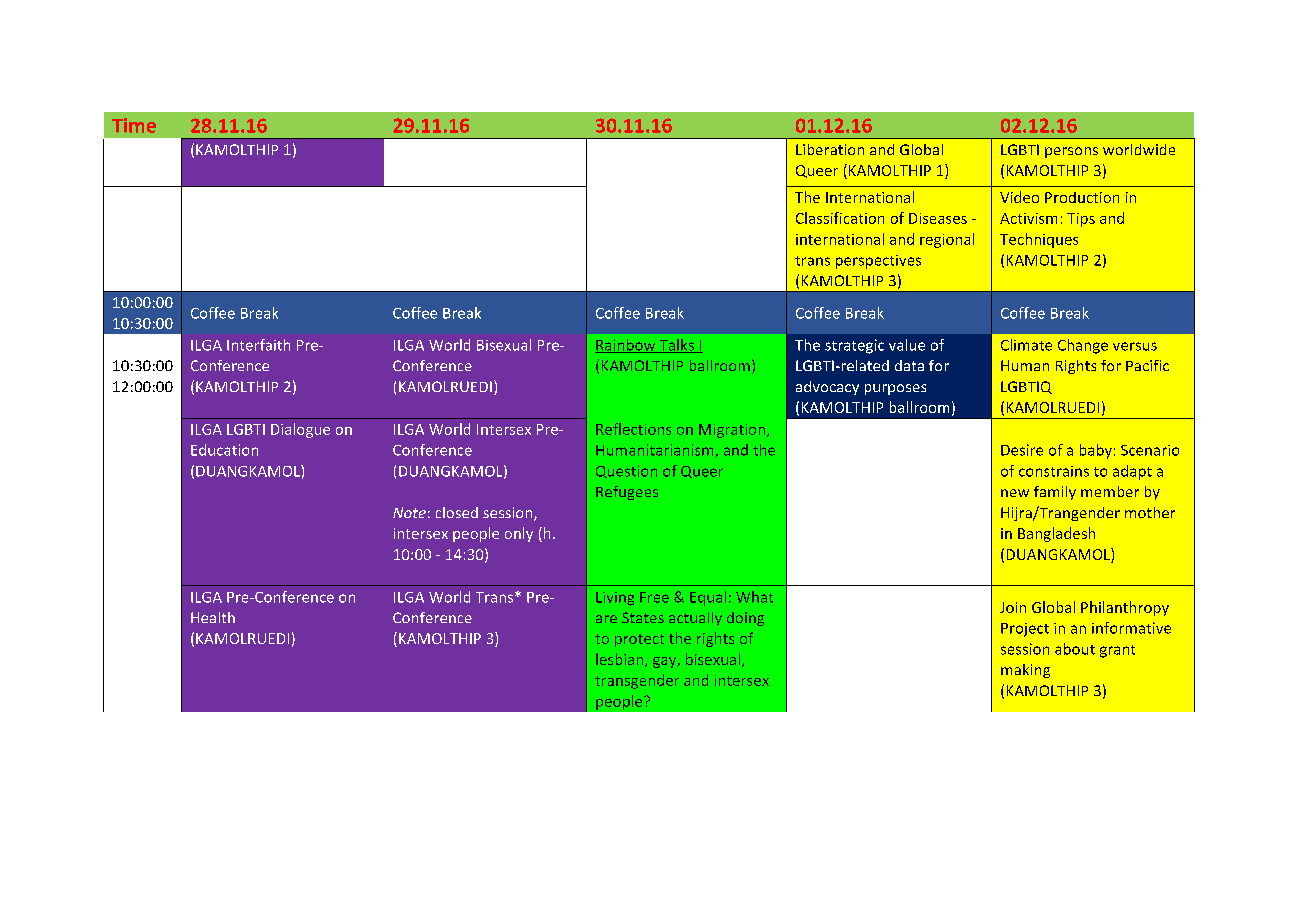 The image size is (1307, 924). What do you see at coordinates (300, 430) in the page?
I see `Dialogue` at bounding box center [300, 430].
